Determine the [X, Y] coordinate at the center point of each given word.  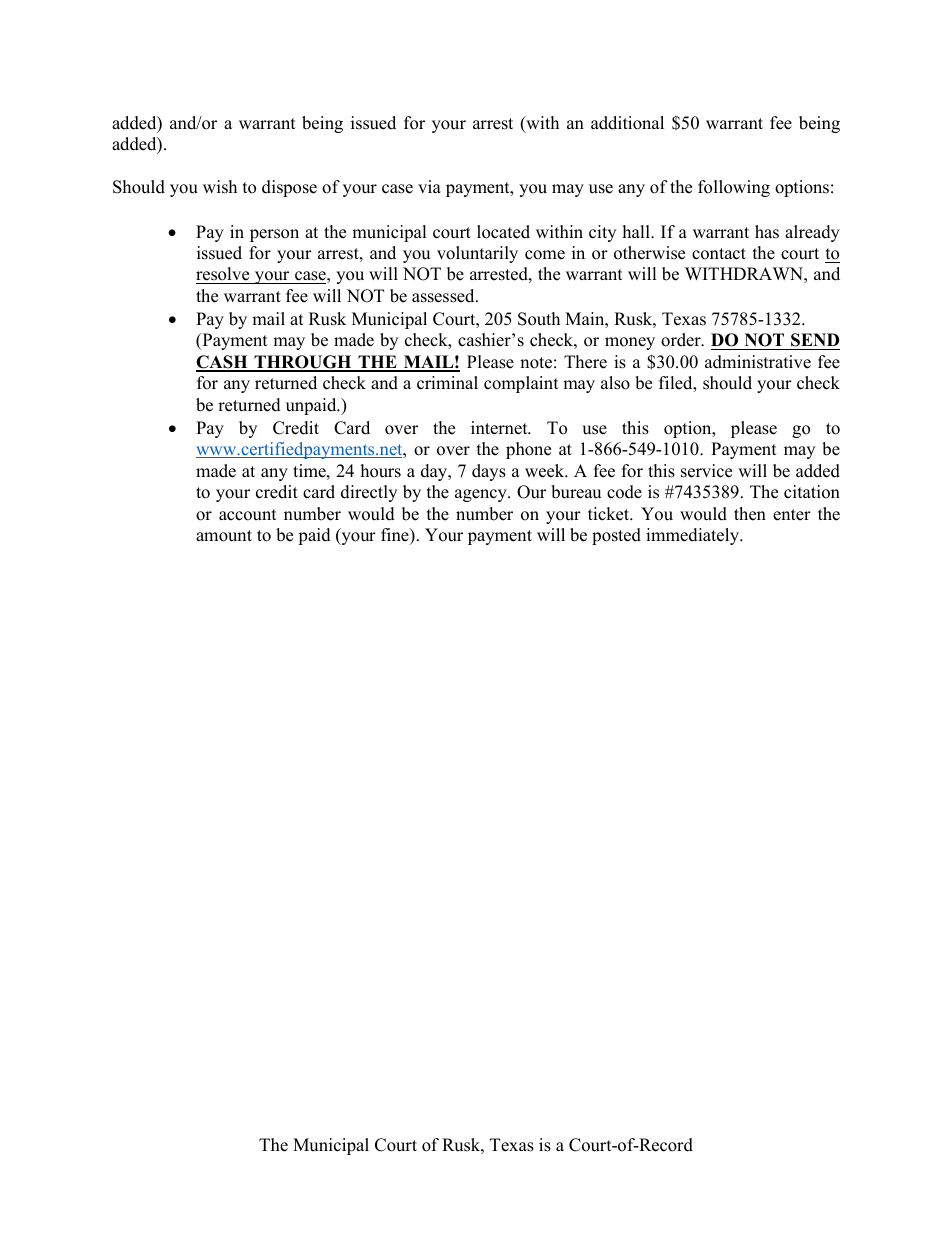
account [248, 515]
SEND [815, 340]
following [734, 188]
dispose [289, 188]
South [539, 319]
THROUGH [303, 363]
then [750, 514]
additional [627, 123]
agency [482, 495]
